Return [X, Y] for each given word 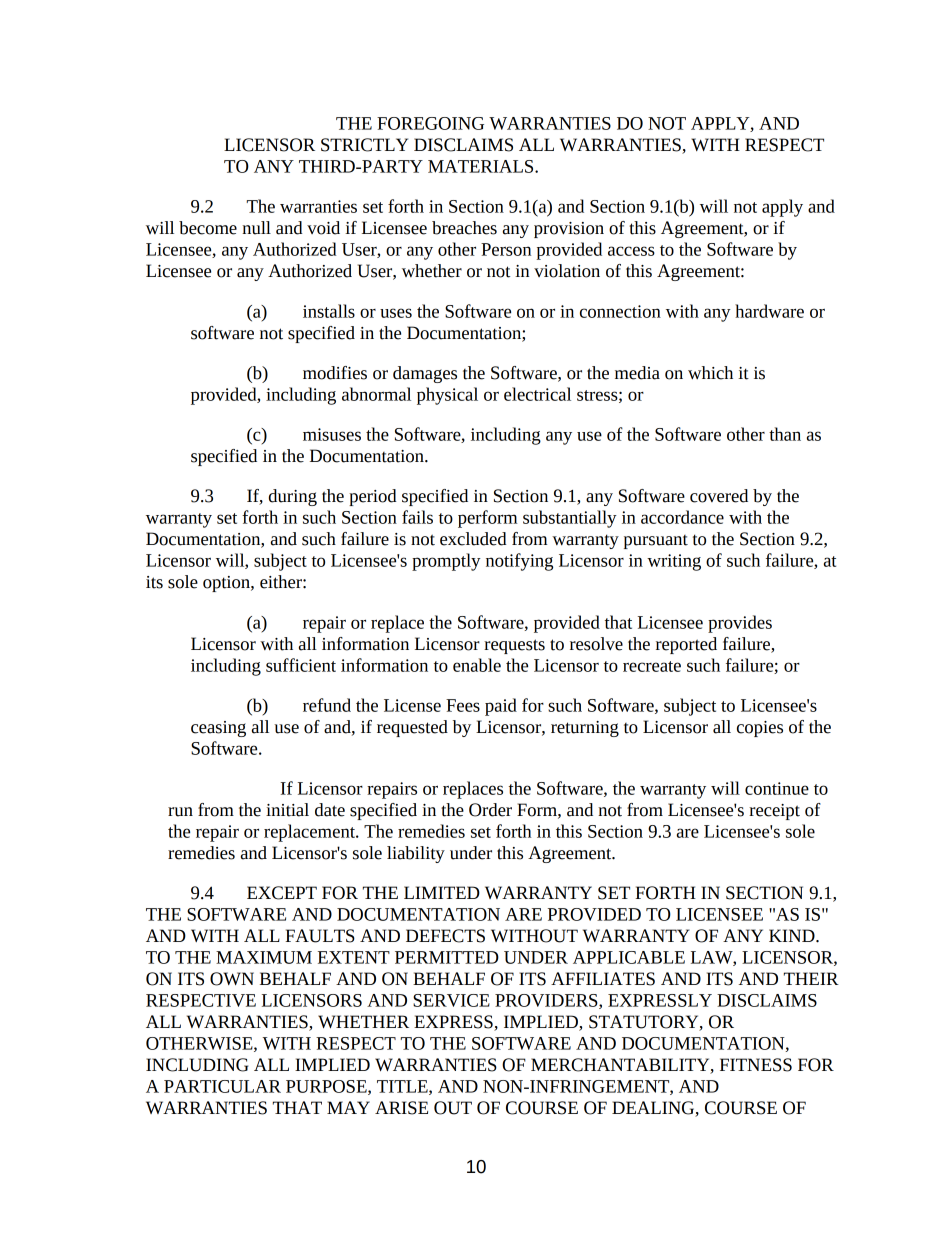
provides [740, 624]
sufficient [301, 665]
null [256, 228]
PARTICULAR [222, 1086]
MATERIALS [482, 166]
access [631, 251]
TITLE [403, 1087]
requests [514, 646]
